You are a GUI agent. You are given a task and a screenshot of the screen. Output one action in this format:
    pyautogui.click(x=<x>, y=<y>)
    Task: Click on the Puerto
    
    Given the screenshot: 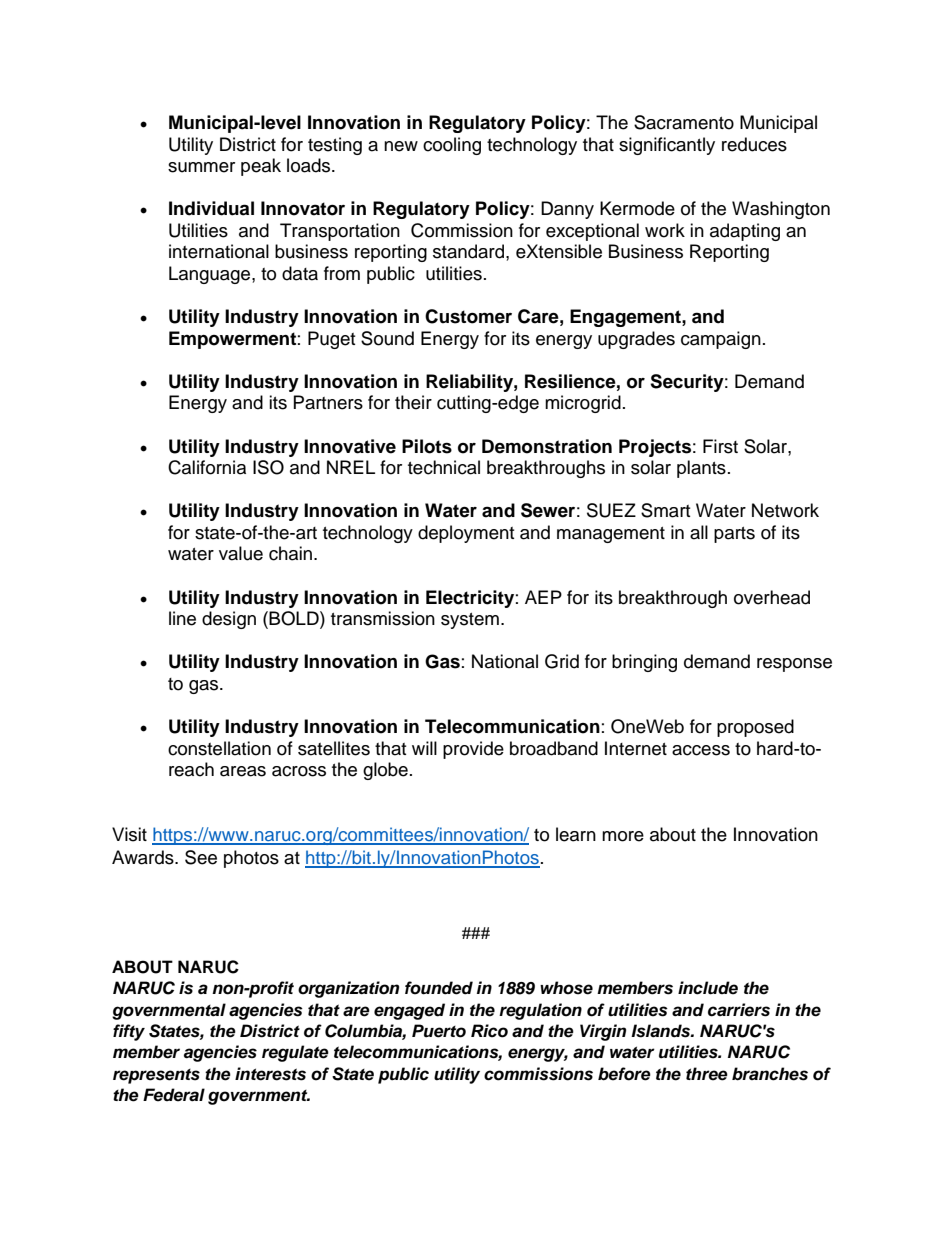 What is the action you would take?
    pyautogui.click(x=439, y=1031)
